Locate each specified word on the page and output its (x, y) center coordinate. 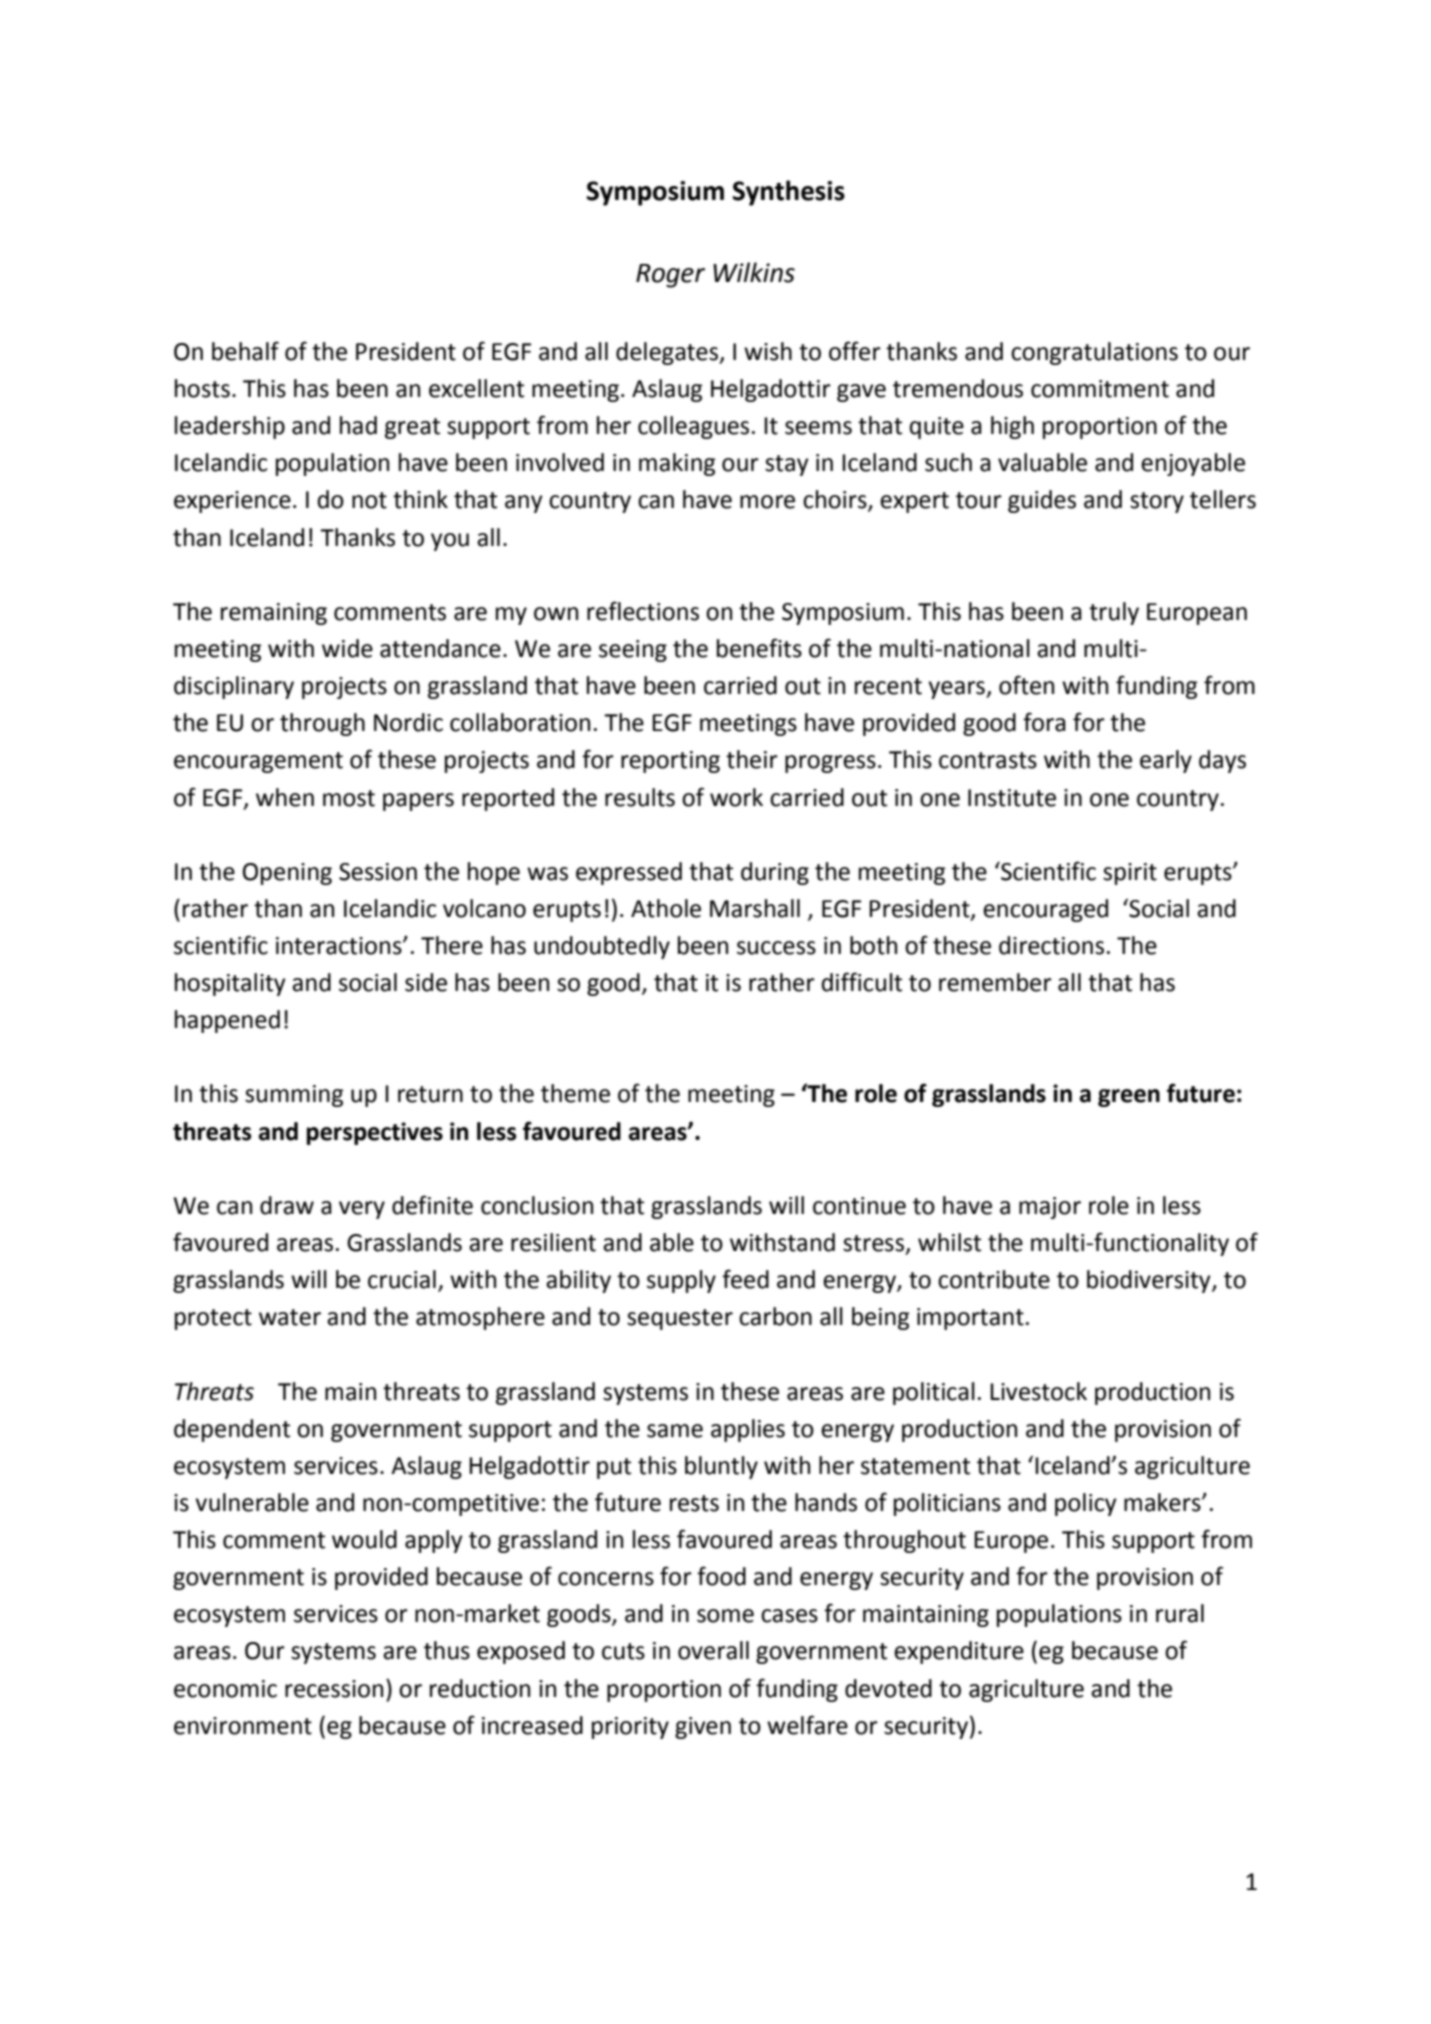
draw (287, 1205)
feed (745, 1279)
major (1050, 1208)
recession (334, 1689)
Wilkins (754, 272)
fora (1044, 722)
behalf (245, 351)
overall (713, 1650)
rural (1180, 1613)
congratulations (1094, 353)
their (752, 759)
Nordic (408, 722)
